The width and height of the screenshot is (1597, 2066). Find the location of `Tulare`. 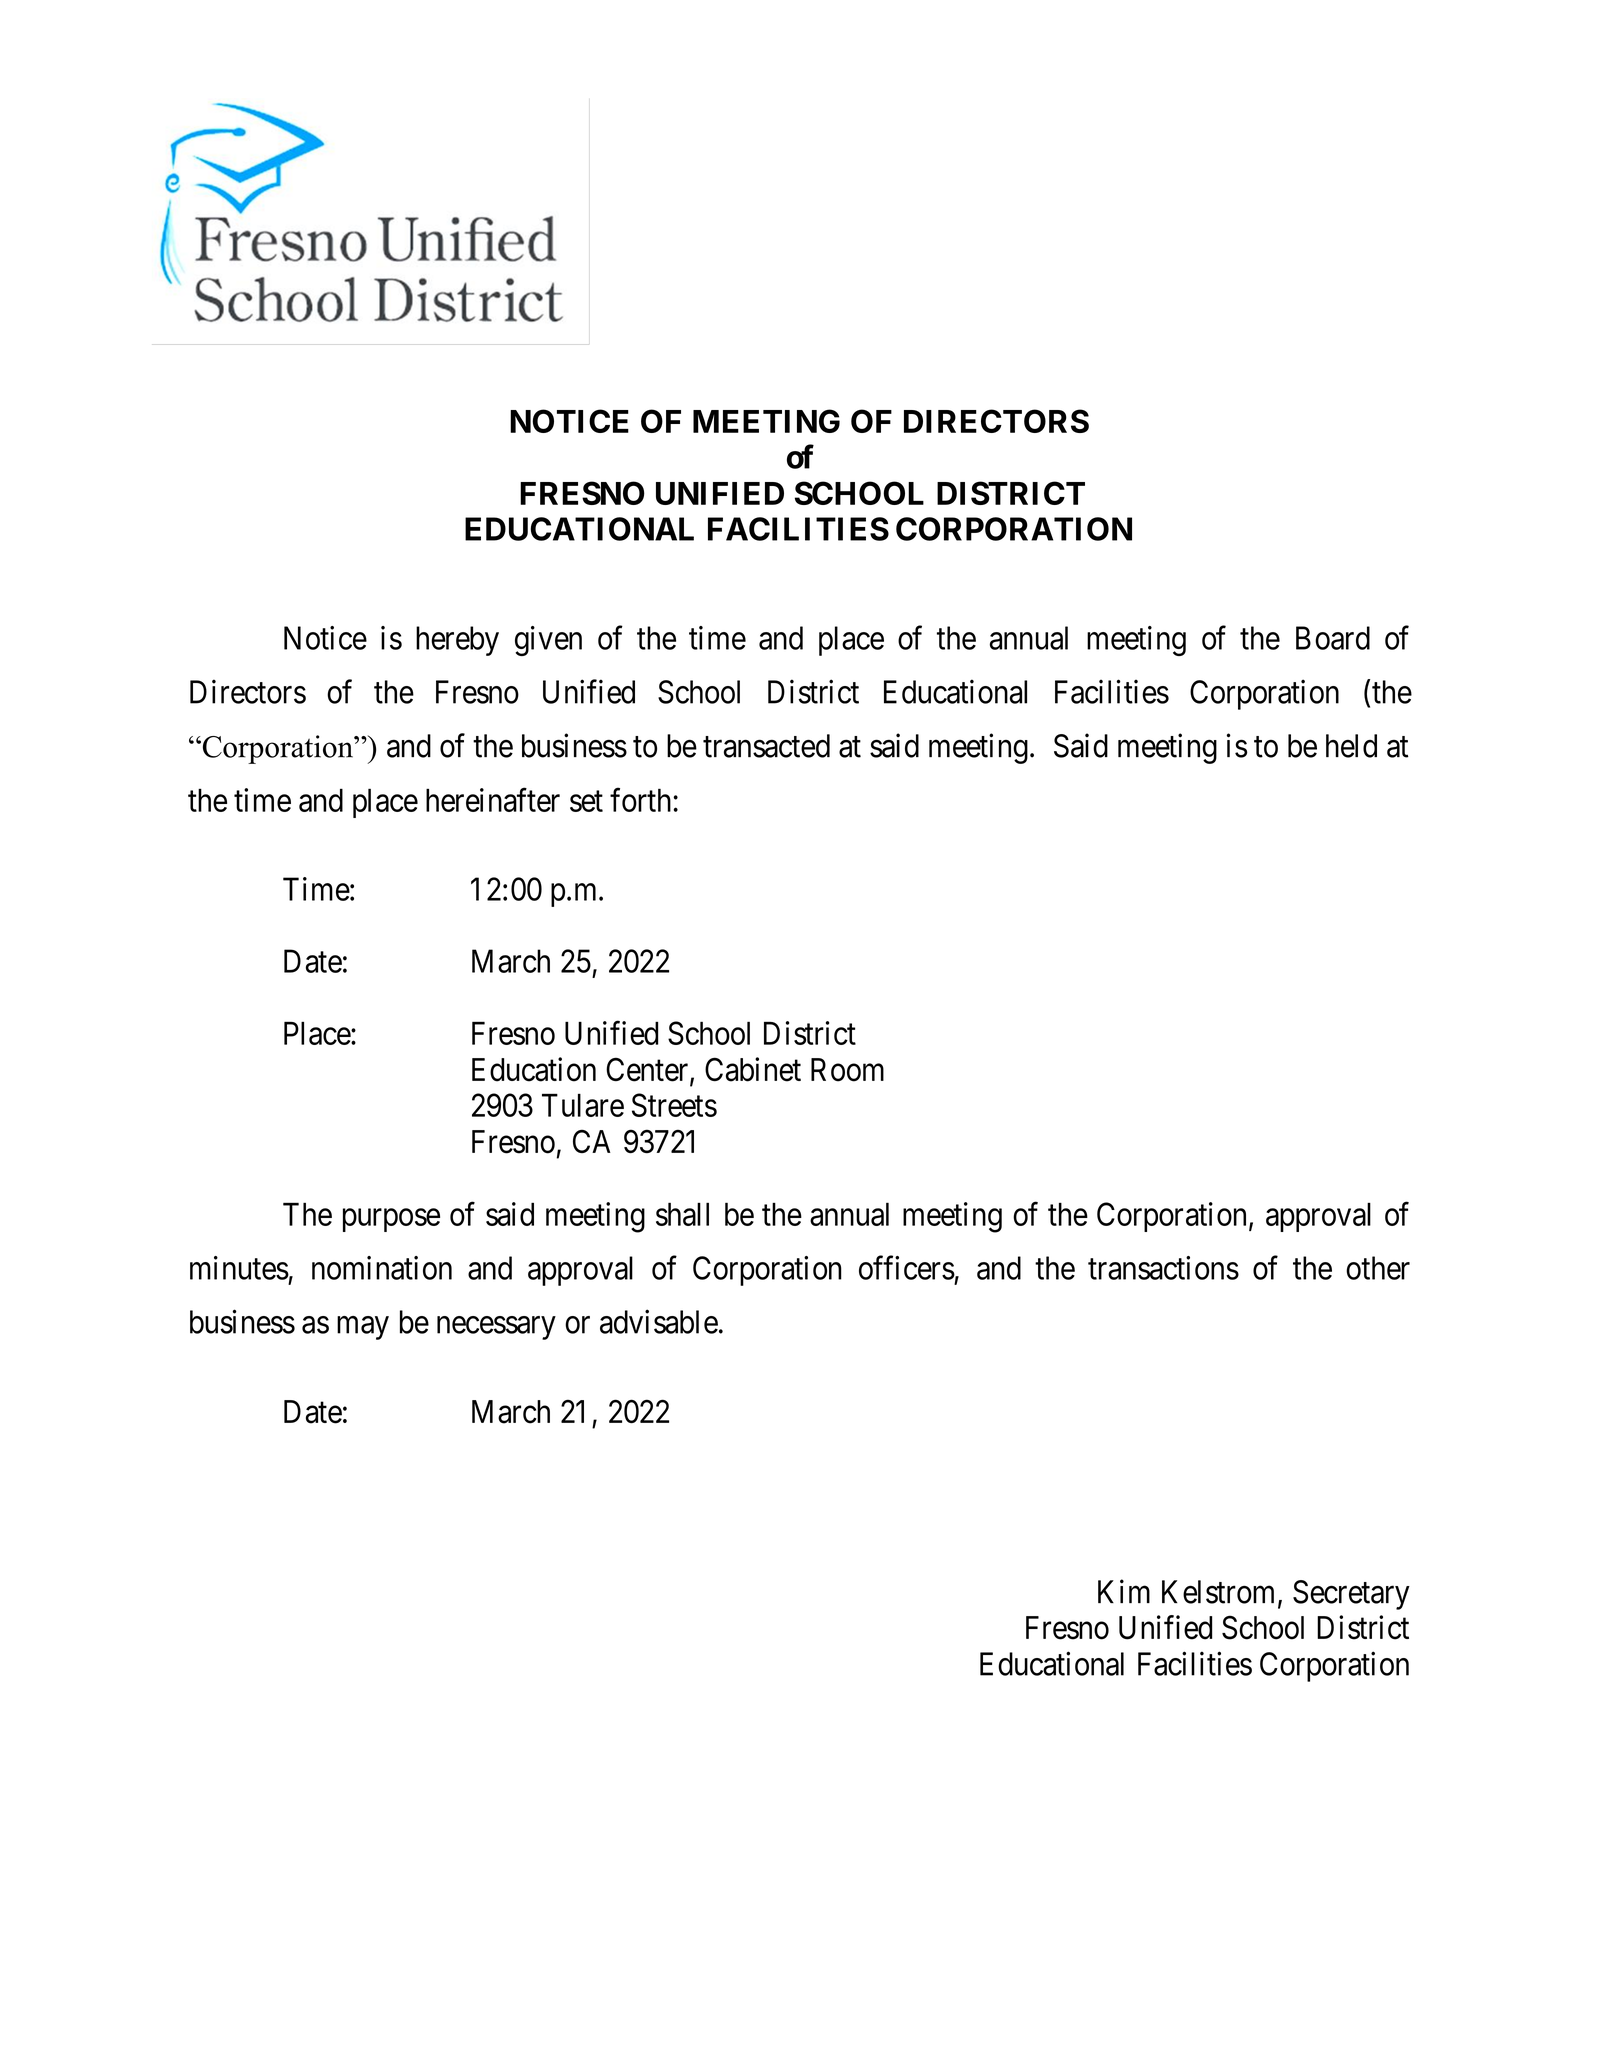

Tulare is located at coordinates (583, 1105).
